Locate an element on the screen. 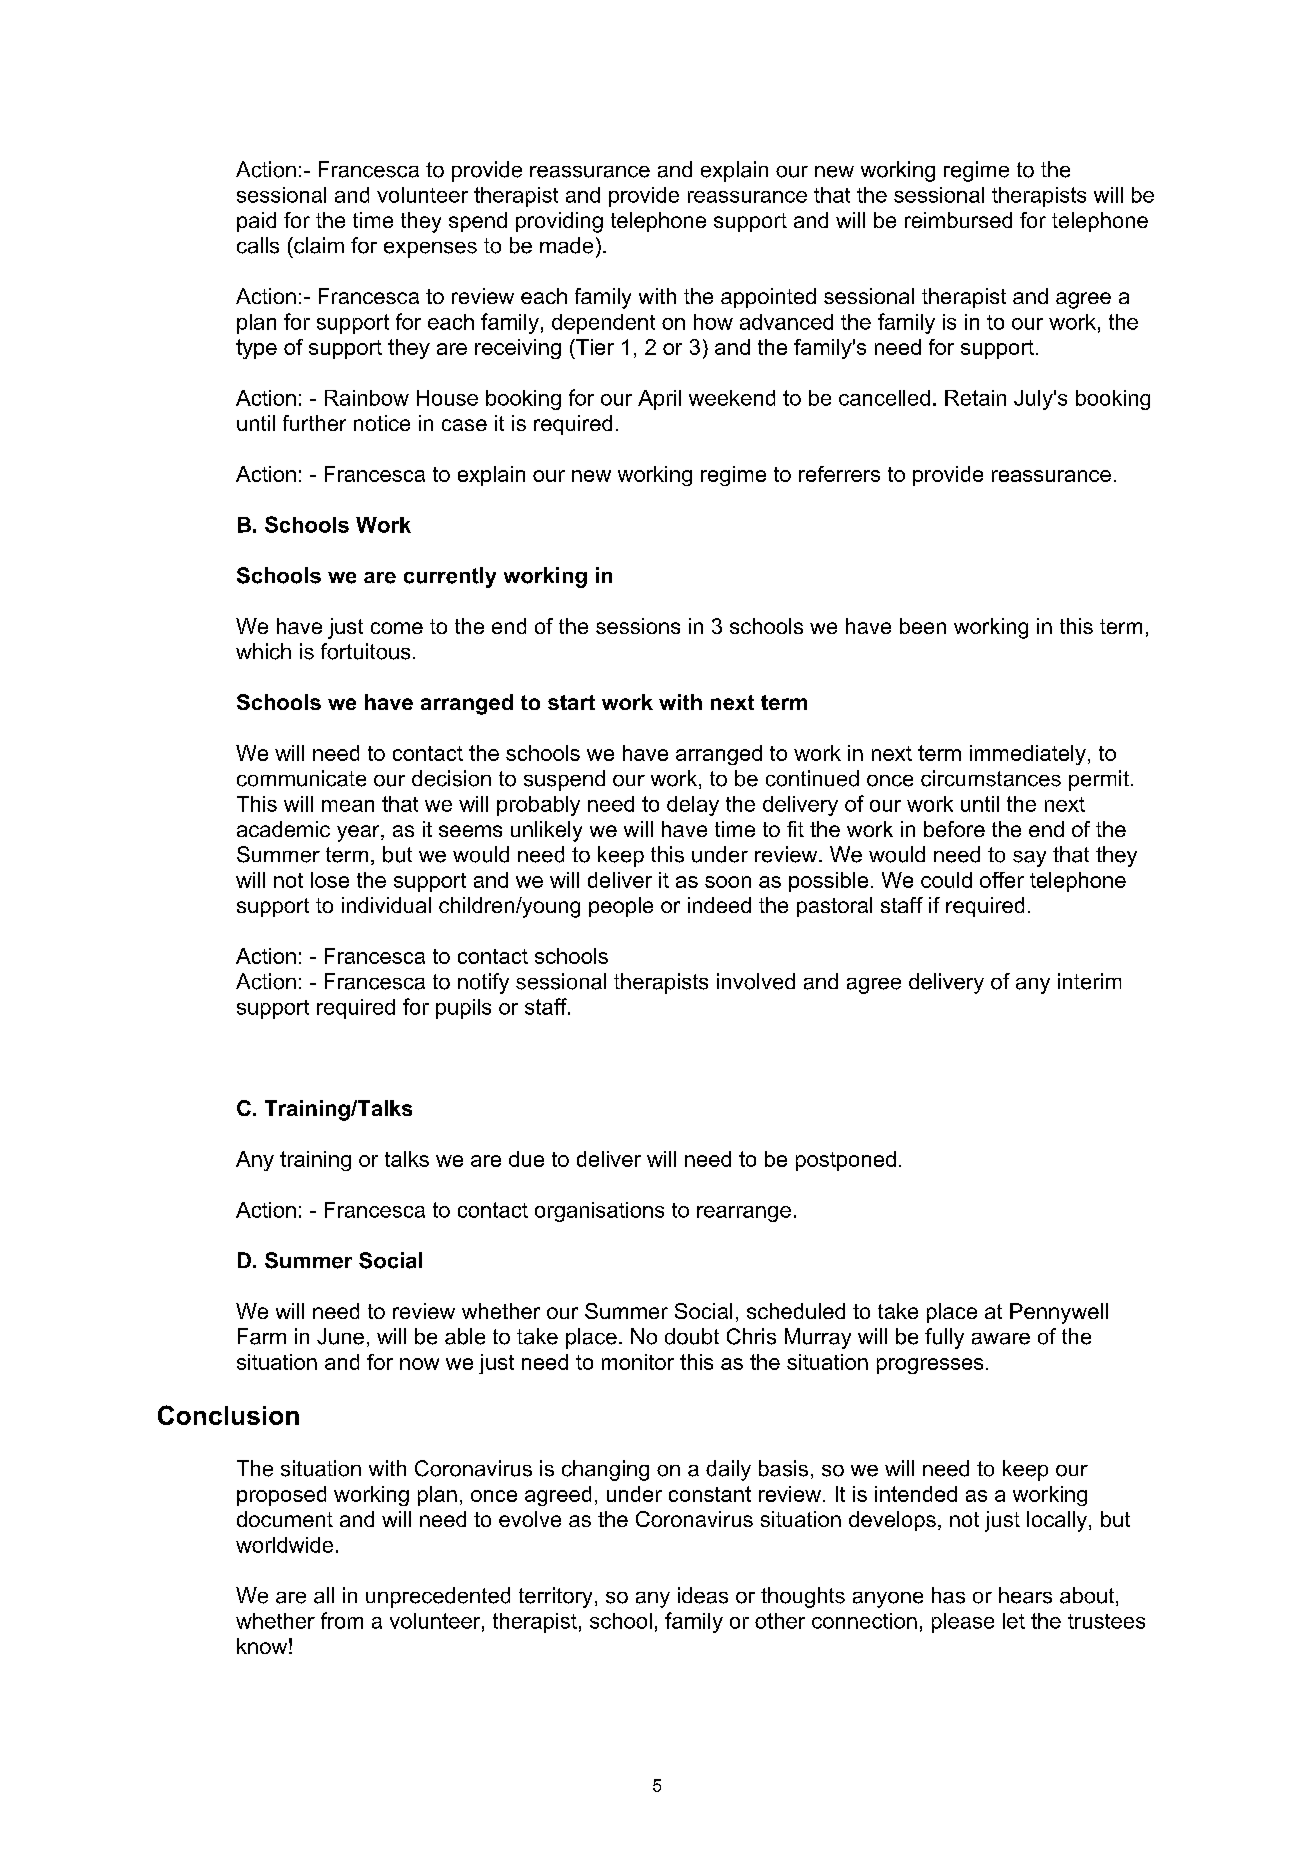  hears is located at coordinates (1025, 1595).
